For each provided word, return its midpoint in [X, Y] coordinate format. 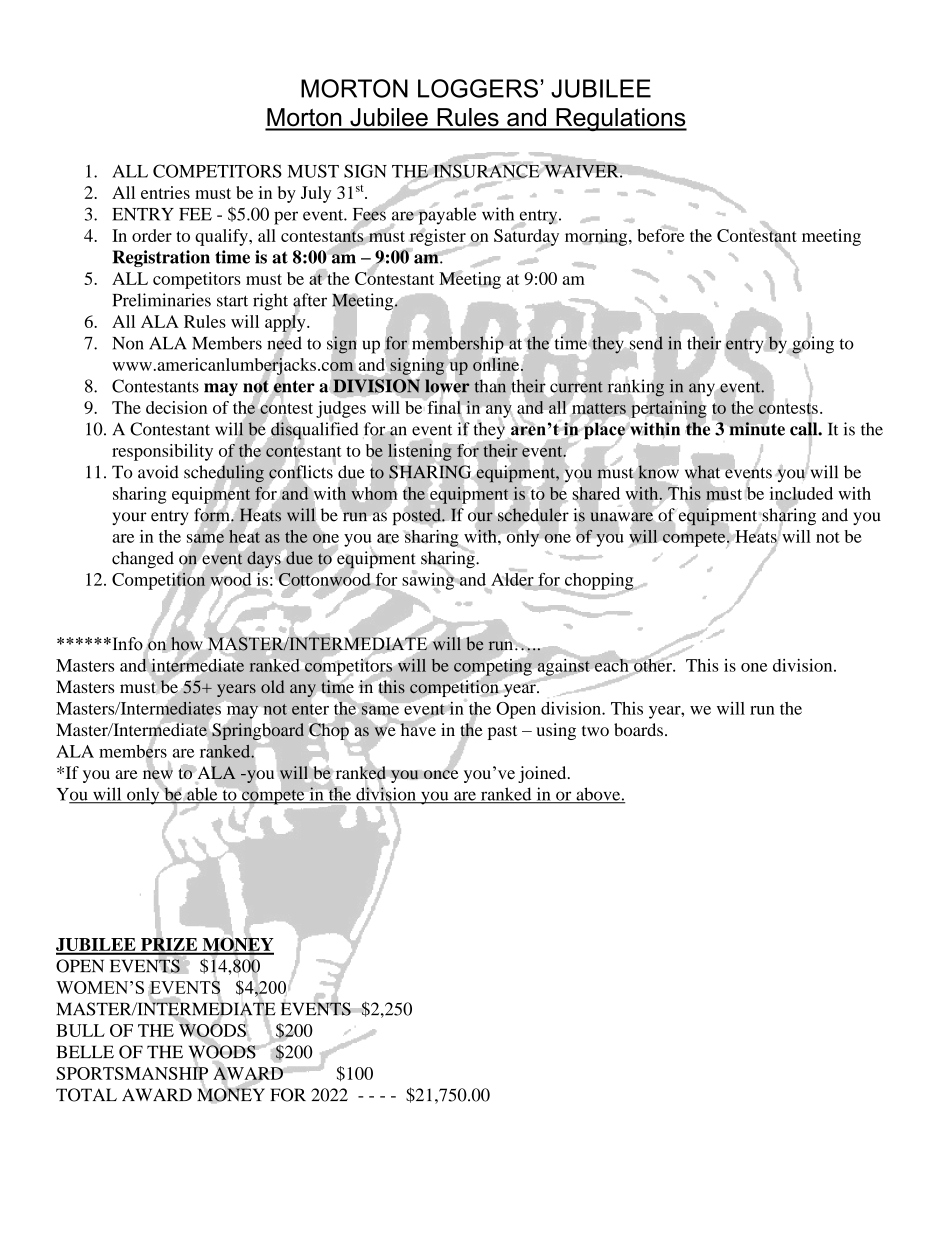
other [653, 665]
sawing [429, 581]
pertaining [669, 409]
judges [341, 410]
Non [128, 343]
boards [638, 729]
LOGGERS [478, 88]
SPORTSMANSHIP [132, 1072]
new [158, 775]
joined [543, 774]
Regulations [620, 119]
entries [165, 192]
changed [143, 559]
